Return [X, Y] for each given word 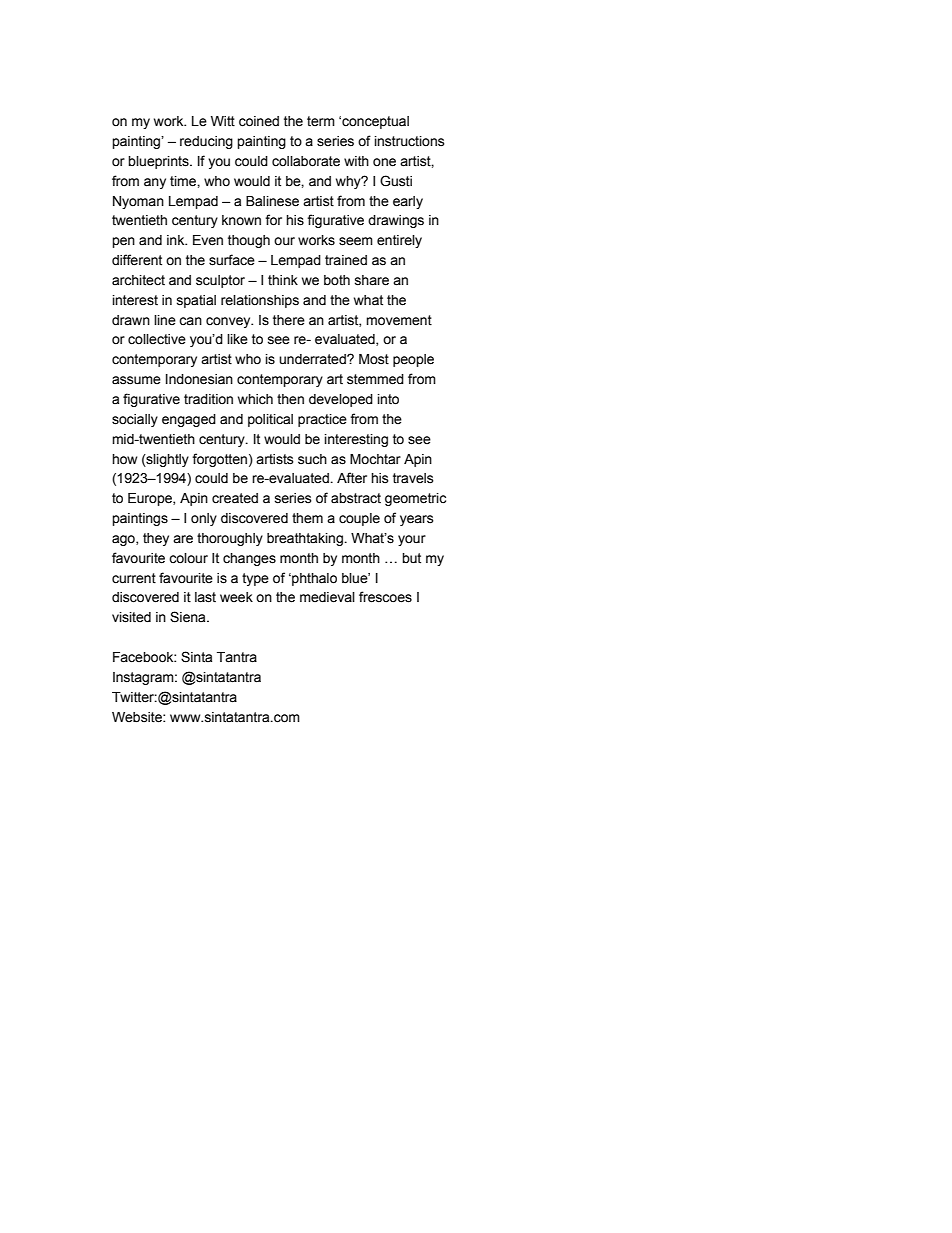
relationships [260, 301]
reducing [206, 142]
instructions [410, 141]
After [352, 478]
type [255, 579]
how [124, 459]
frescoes [385, 597]
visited [131, 617]
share [372, 280]
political [270, 420]
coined [259, 121]
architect [138, 280]
